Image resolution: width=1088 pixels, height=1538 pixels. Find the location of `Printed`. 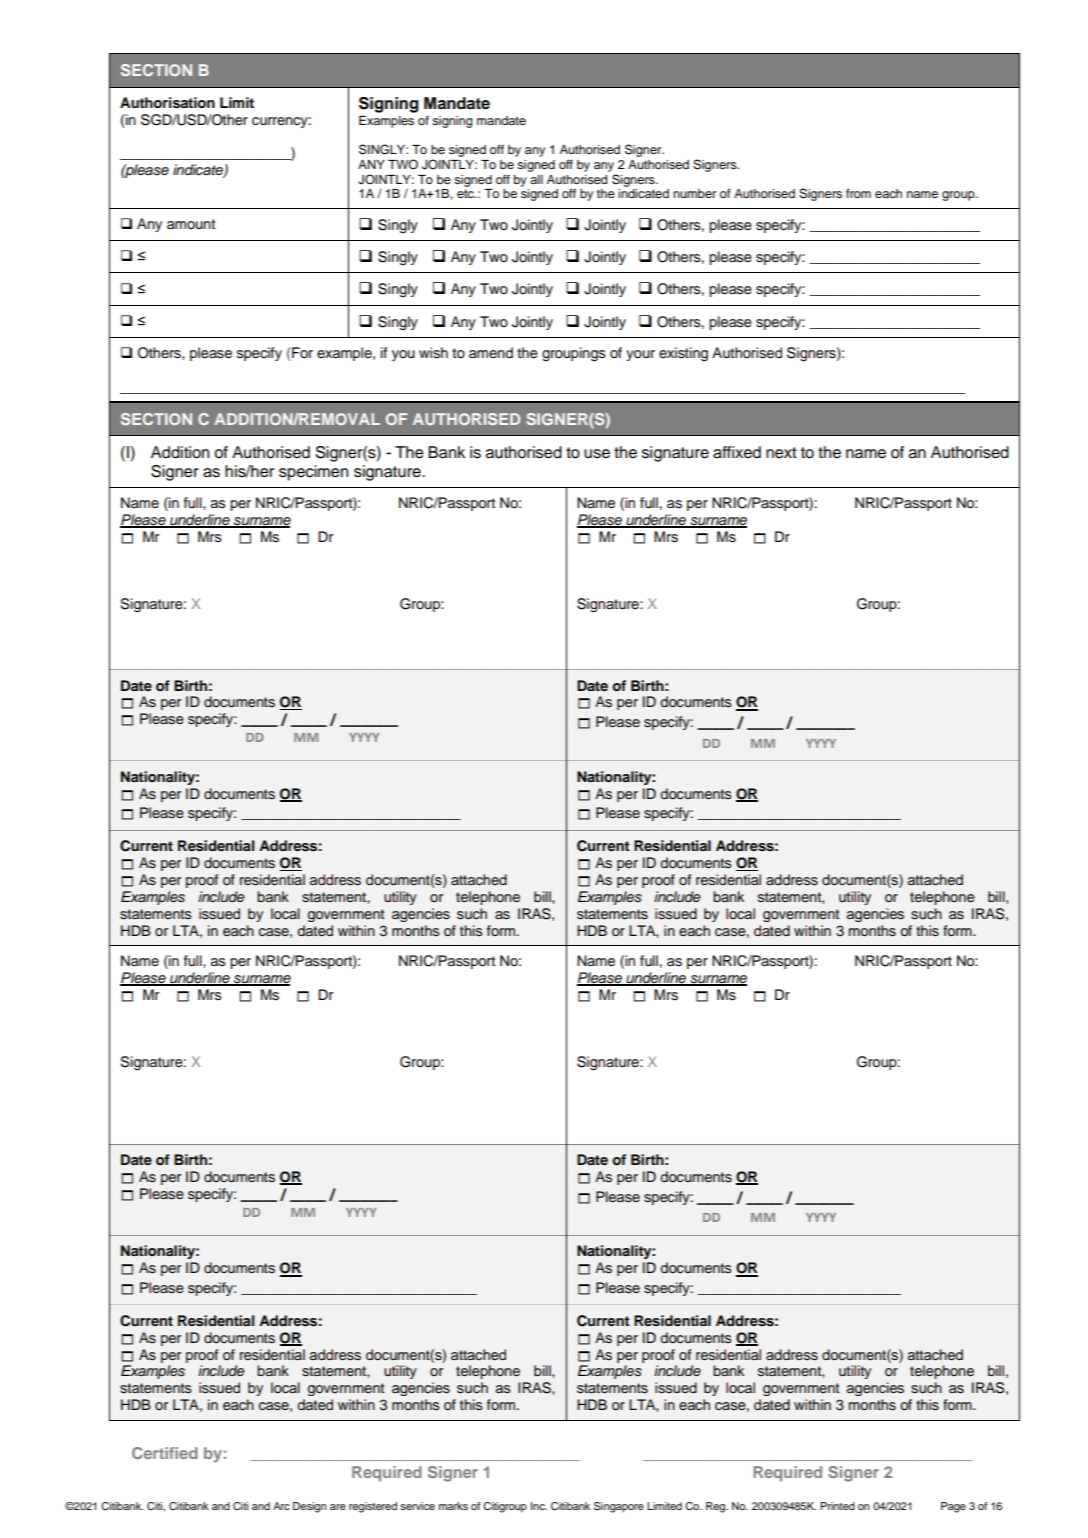

Printed is located at coordinates (838, 1506).
